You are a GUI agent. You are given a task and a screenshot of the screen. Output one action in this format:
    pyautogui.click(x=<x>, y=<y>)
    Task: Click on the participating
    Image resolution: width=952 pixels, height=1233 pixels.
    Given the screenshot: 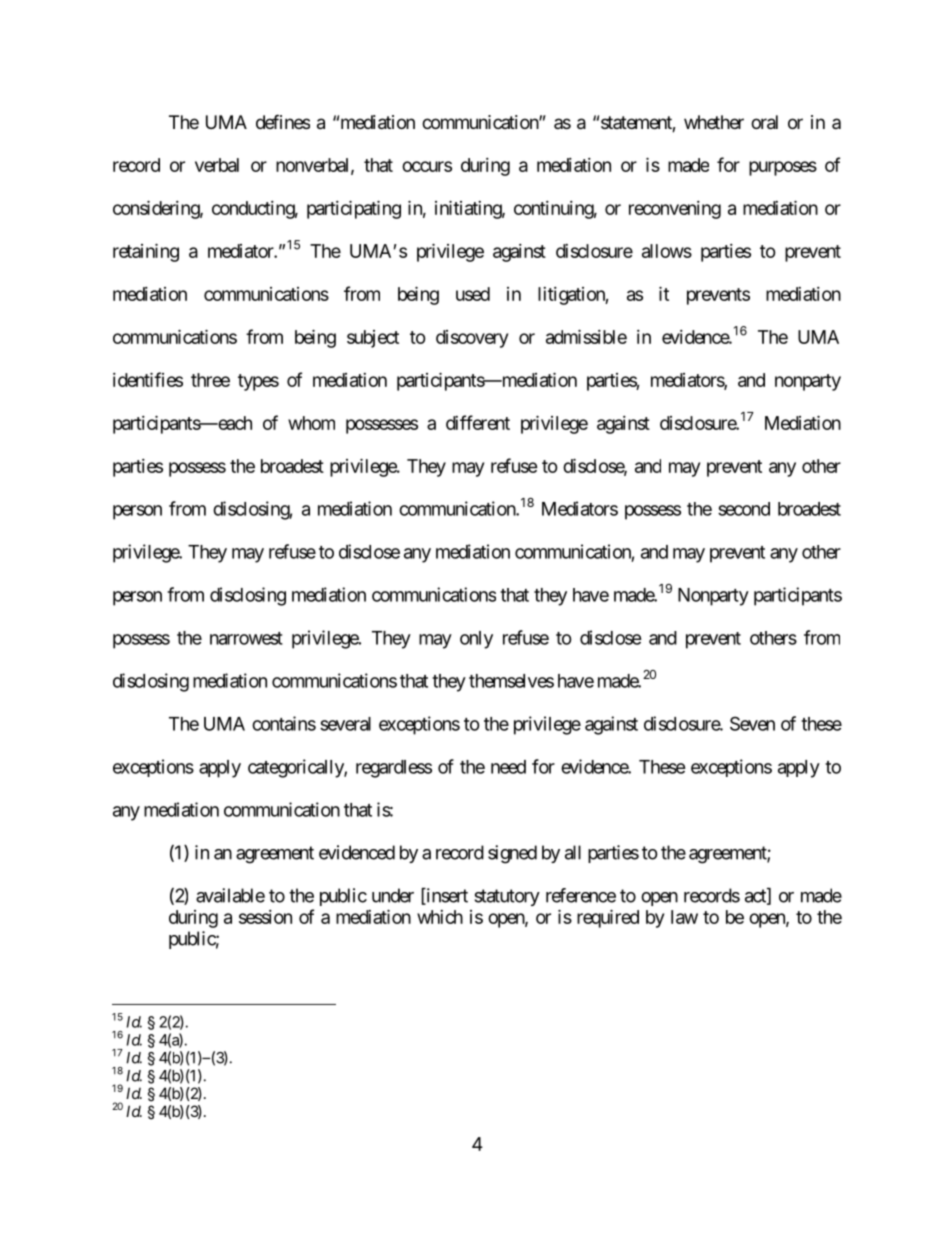 What is the action you would take?
    pyautogui.click(x=354, y=209)
